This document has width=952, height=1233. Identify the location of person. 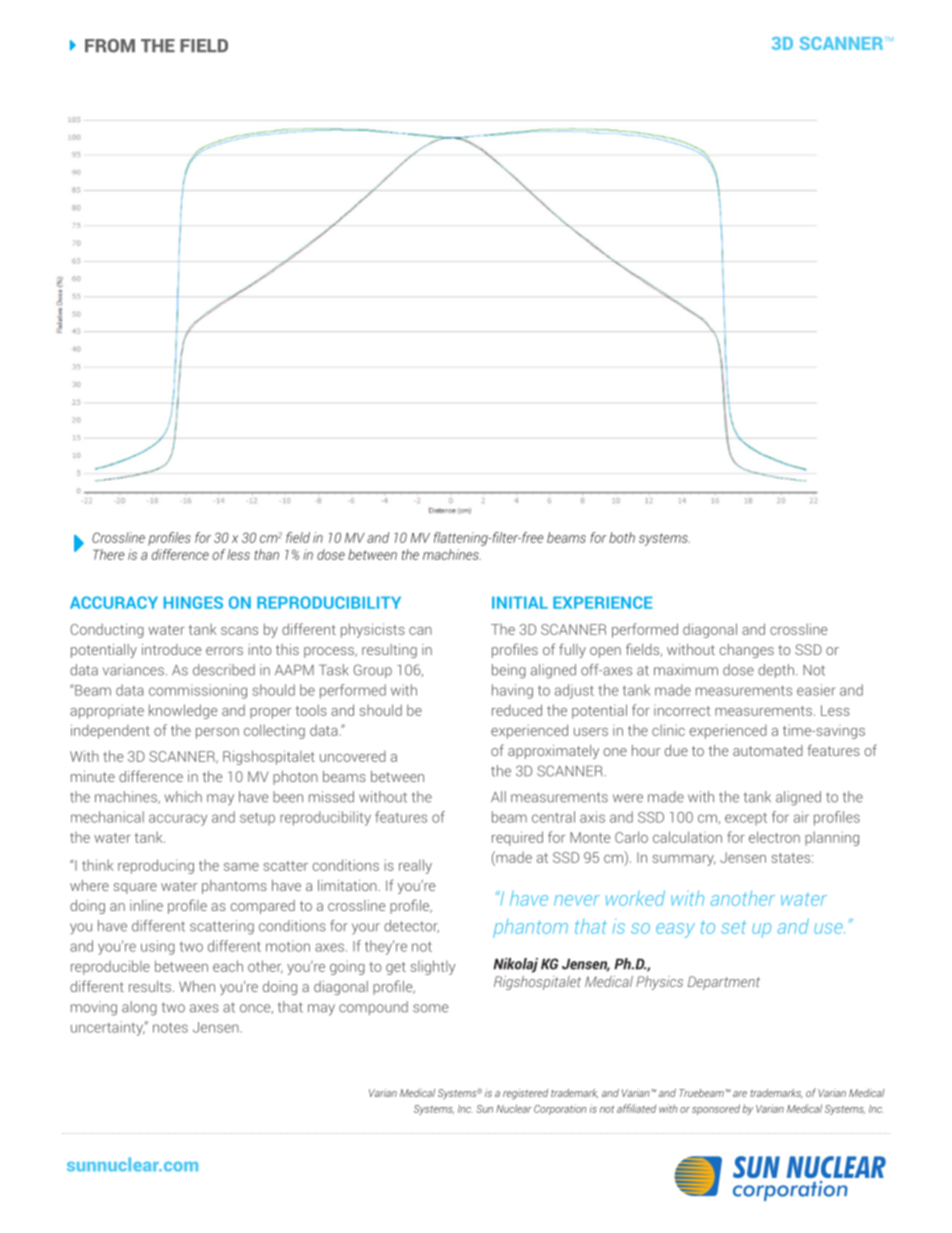
(217, 733).
